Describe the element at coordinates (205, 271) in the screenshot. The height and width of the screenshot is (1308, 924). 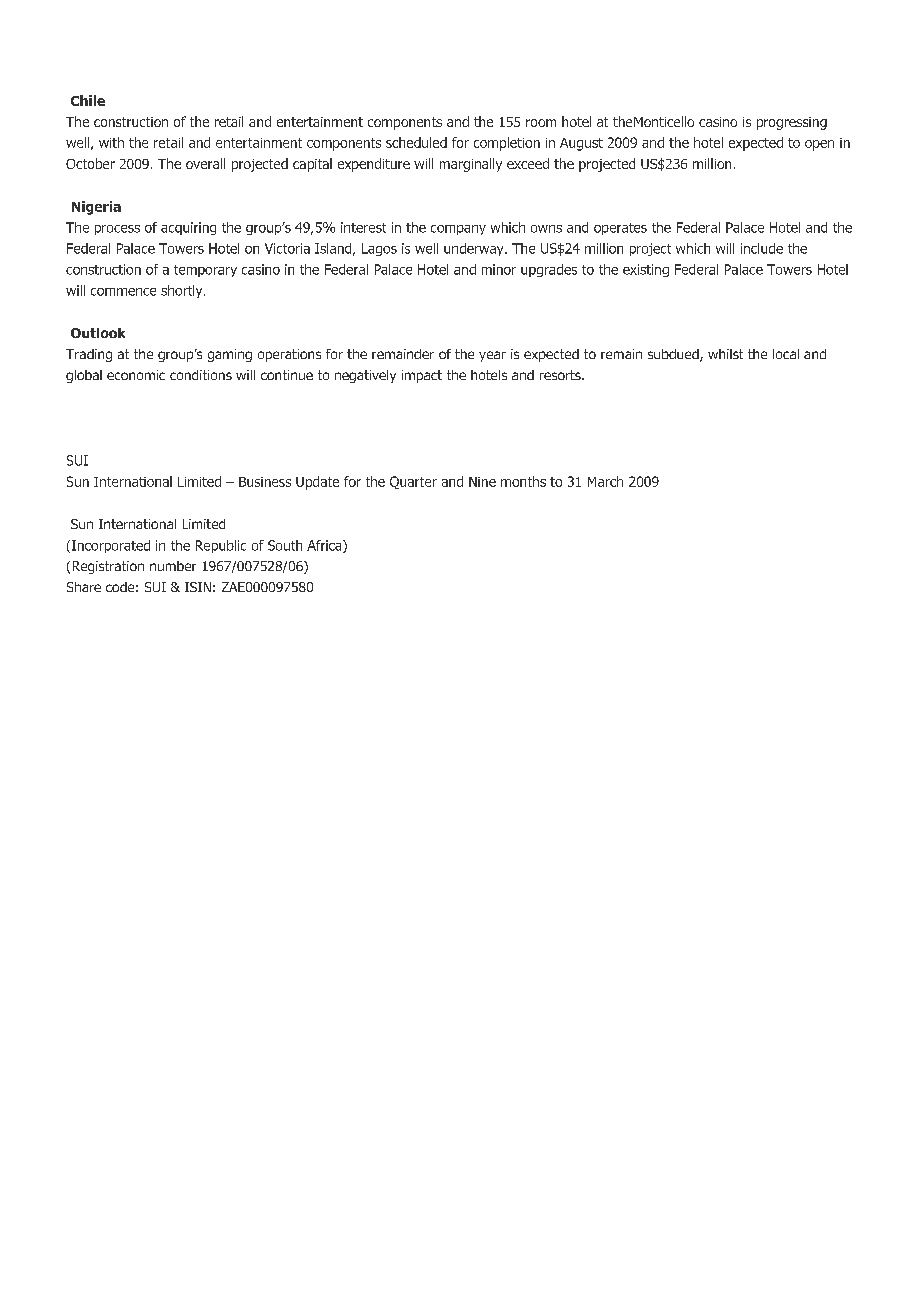
I see `temporary` at that location.
